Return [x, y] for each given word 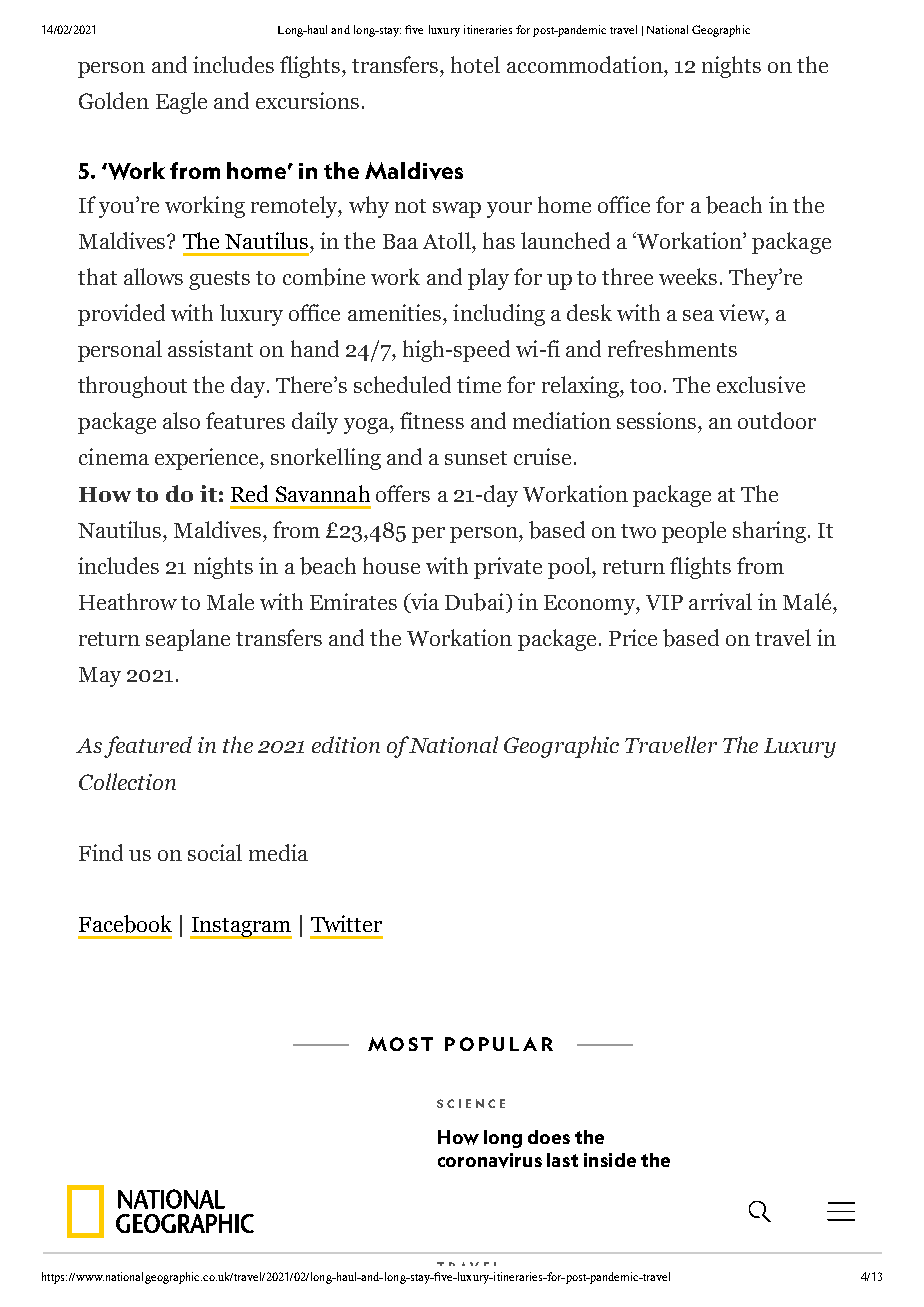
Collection [127, 781]
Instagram [241, 928]
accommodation [586, 64]
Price [633, 637]
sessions [658, 420]
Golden [114, 100]
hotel [475, 64]
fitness [432, 420]
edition [346, 744]
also [181, 420]
